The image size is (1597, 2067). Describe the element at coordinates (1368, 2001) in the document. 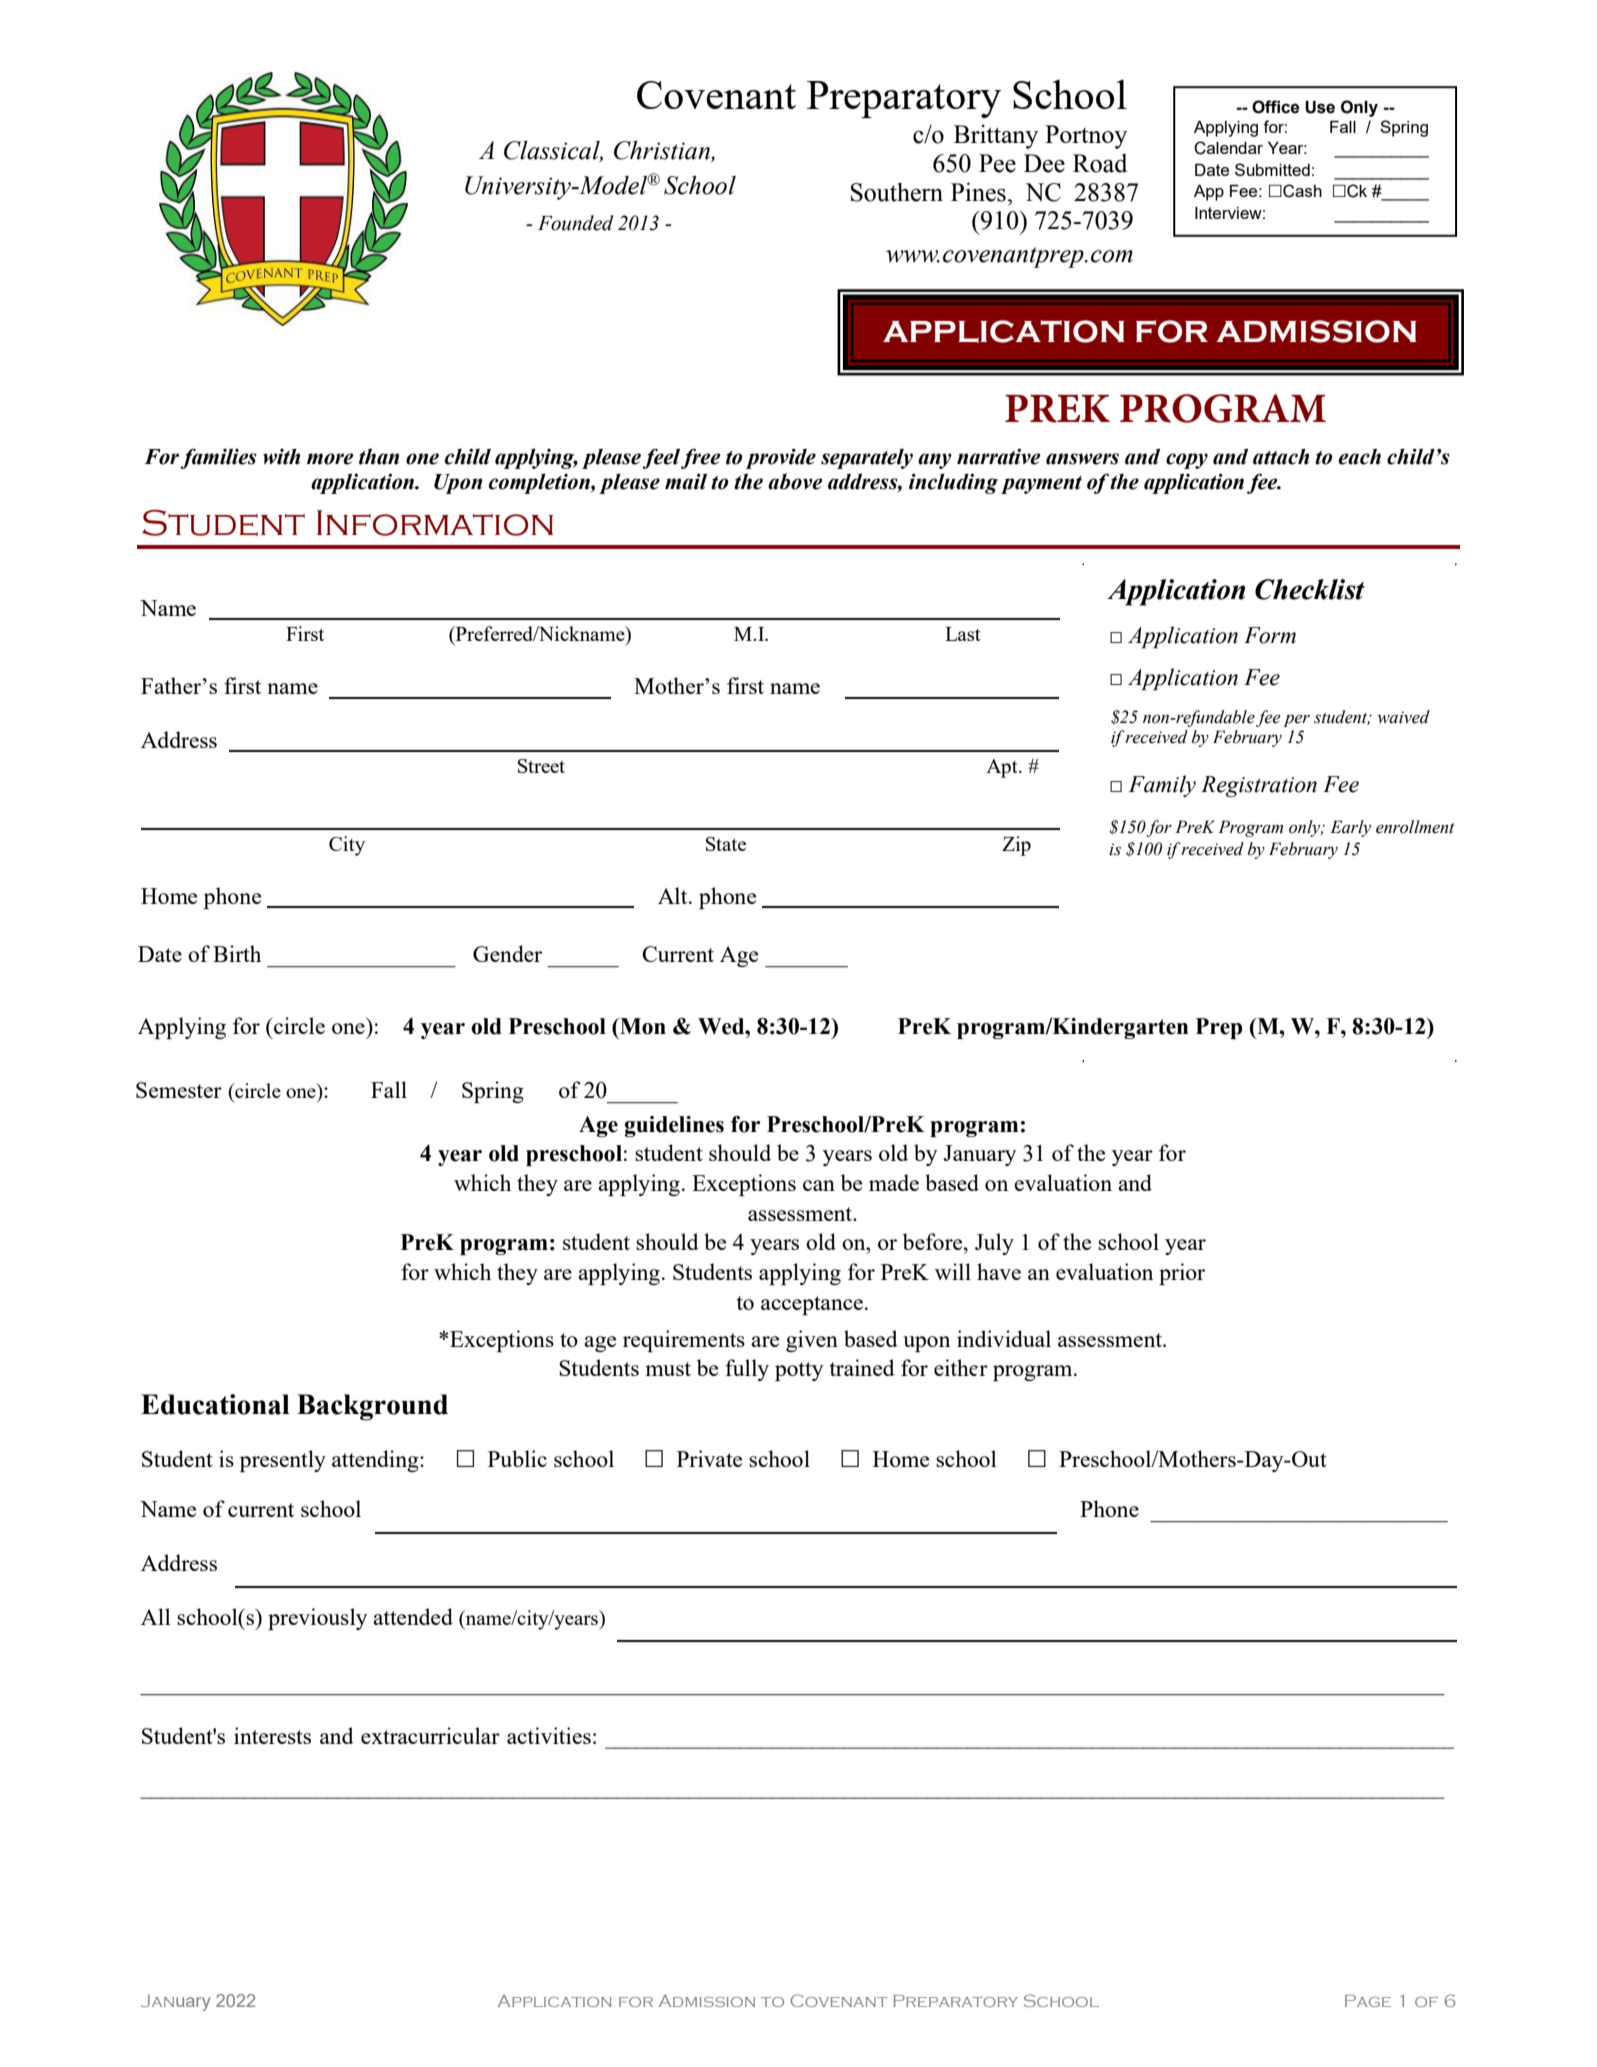

I see `Page` at that location.
